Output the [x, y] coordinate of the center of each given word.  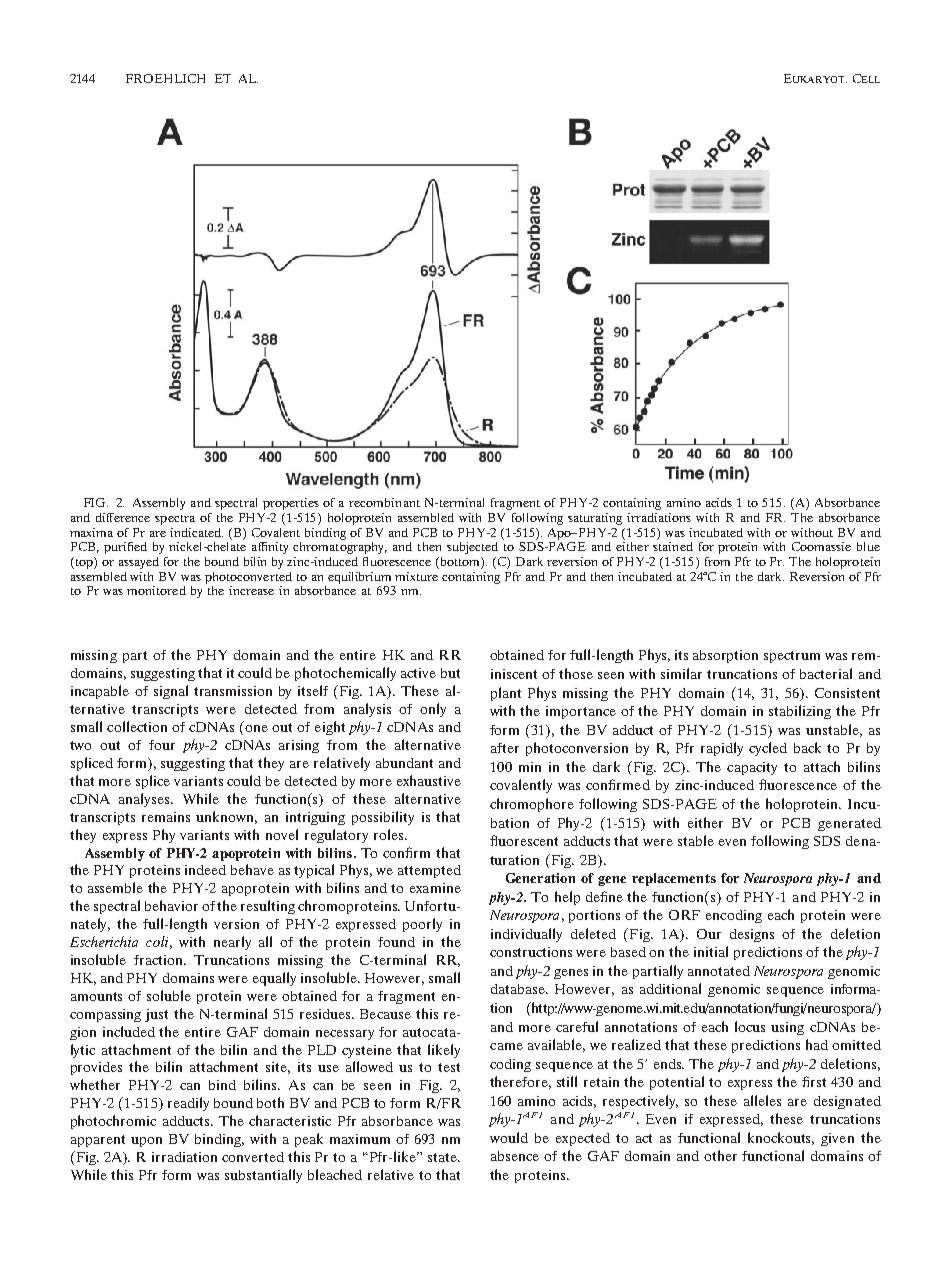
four [162, 745]
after [505, 748]
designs [752, 935]
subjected [472, 548]
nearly [232, 943]
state [443, 1157]
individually [526, 935]
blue [868, 546]
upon [146, 1142]
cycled [768, 749]
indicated [196, 532]
